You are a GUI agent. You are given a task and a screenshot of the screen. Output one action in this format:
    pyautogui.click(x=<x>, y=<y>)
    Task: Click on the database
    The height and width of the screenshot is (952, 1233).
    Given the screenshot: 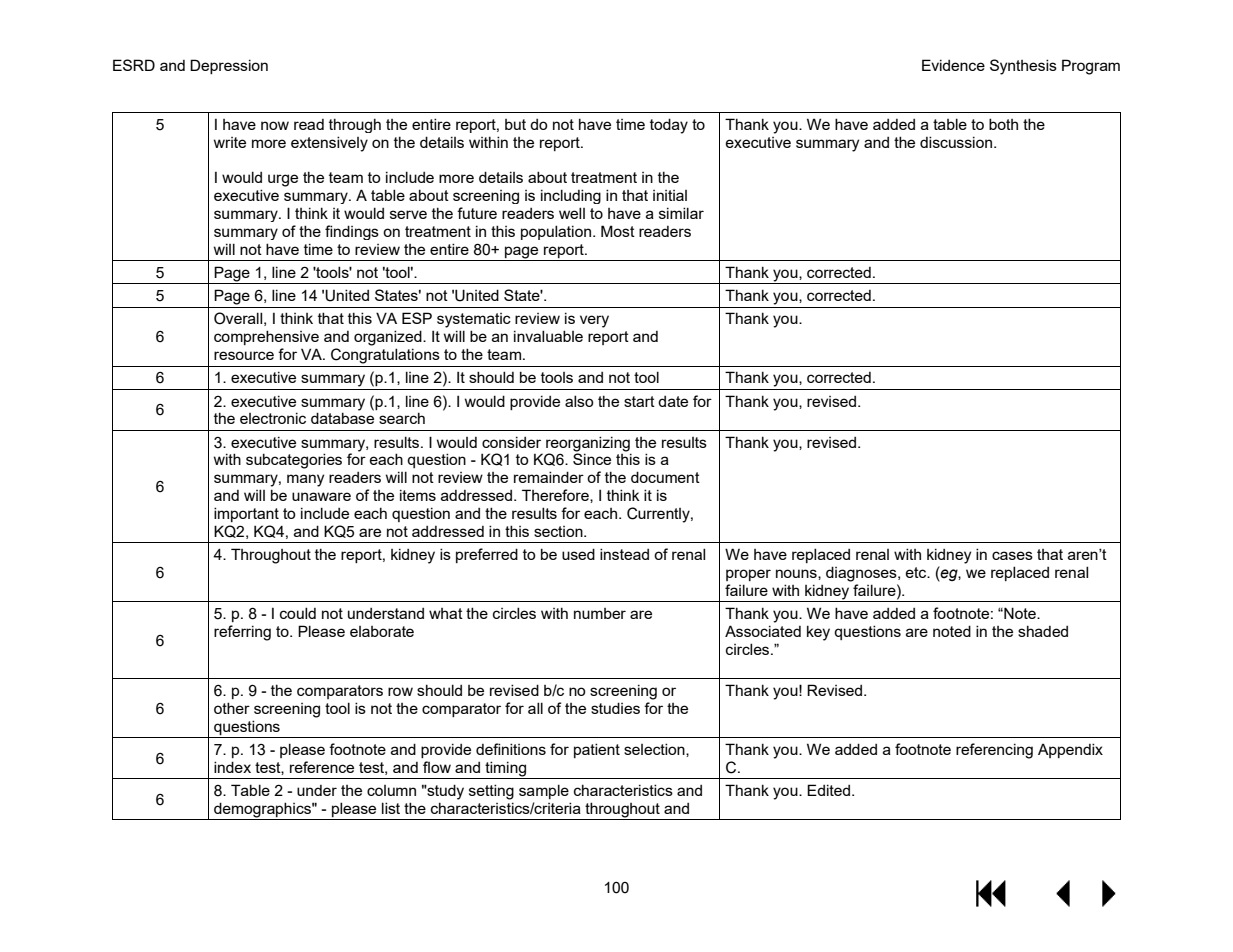 What is the action you would take?
    pyautogui.click(x=342, y=418)
